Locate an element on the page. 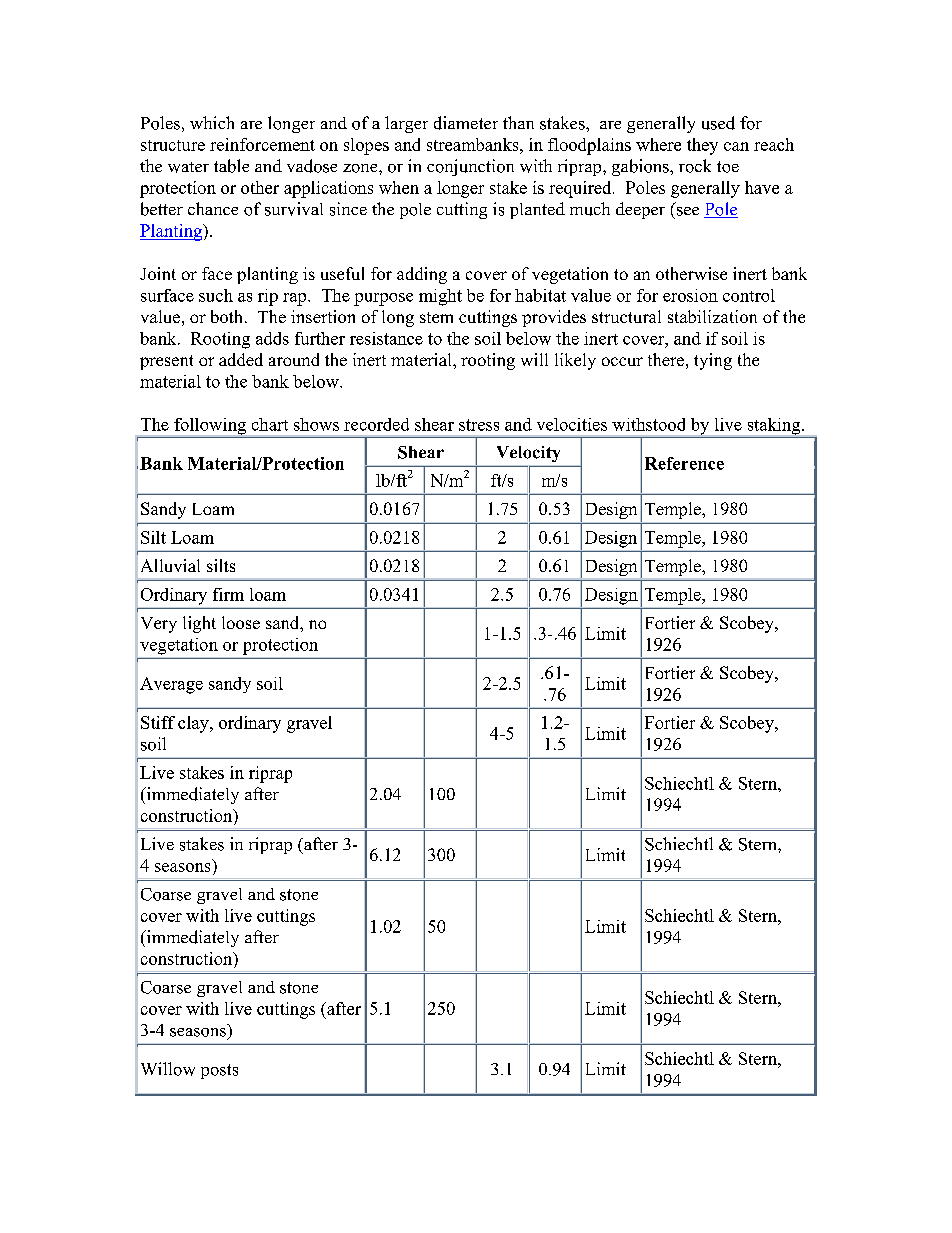  conjunction is located at coordinates (470, 167).
